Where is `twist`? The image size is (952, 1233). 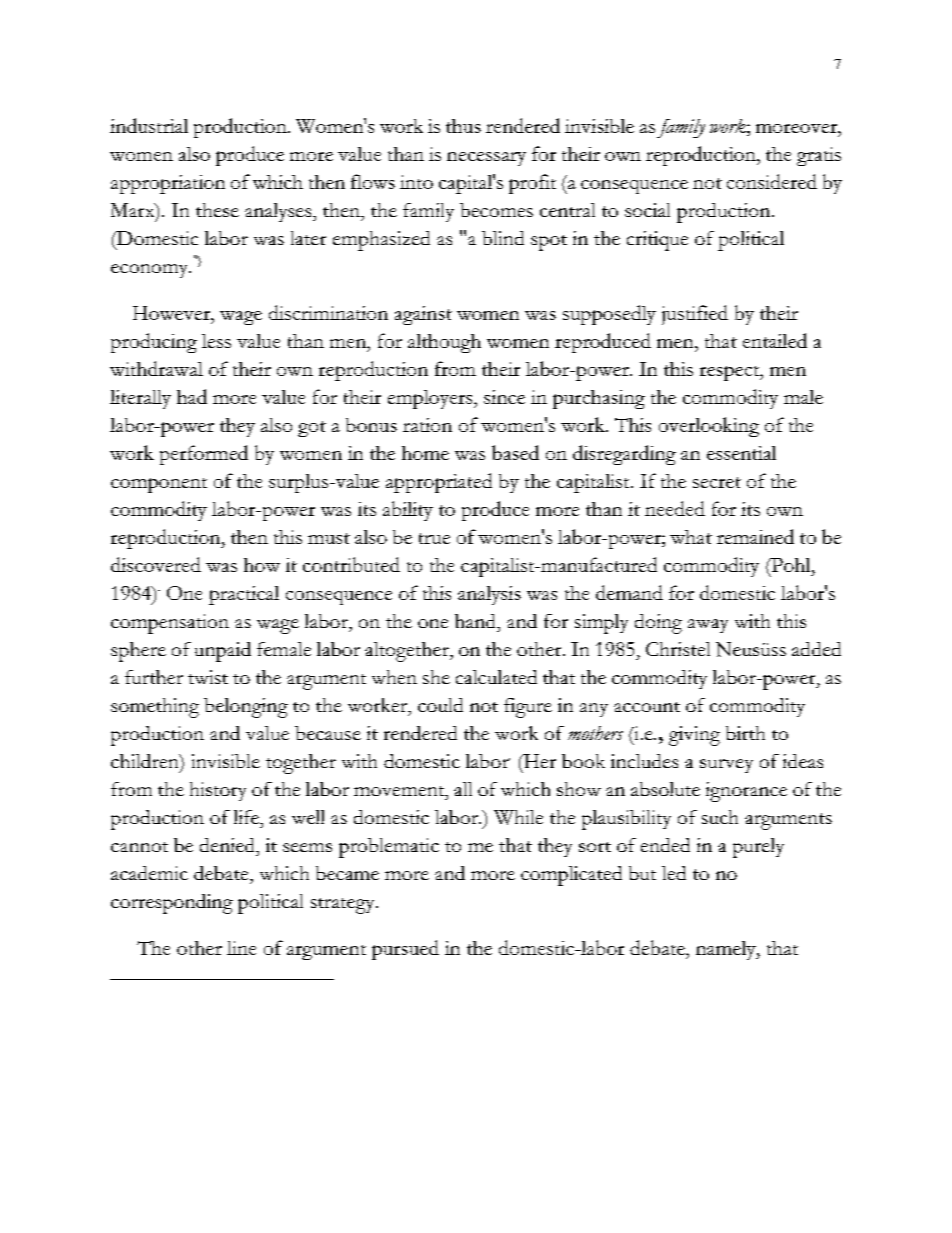 twist is located at coordinates (208, 677).
